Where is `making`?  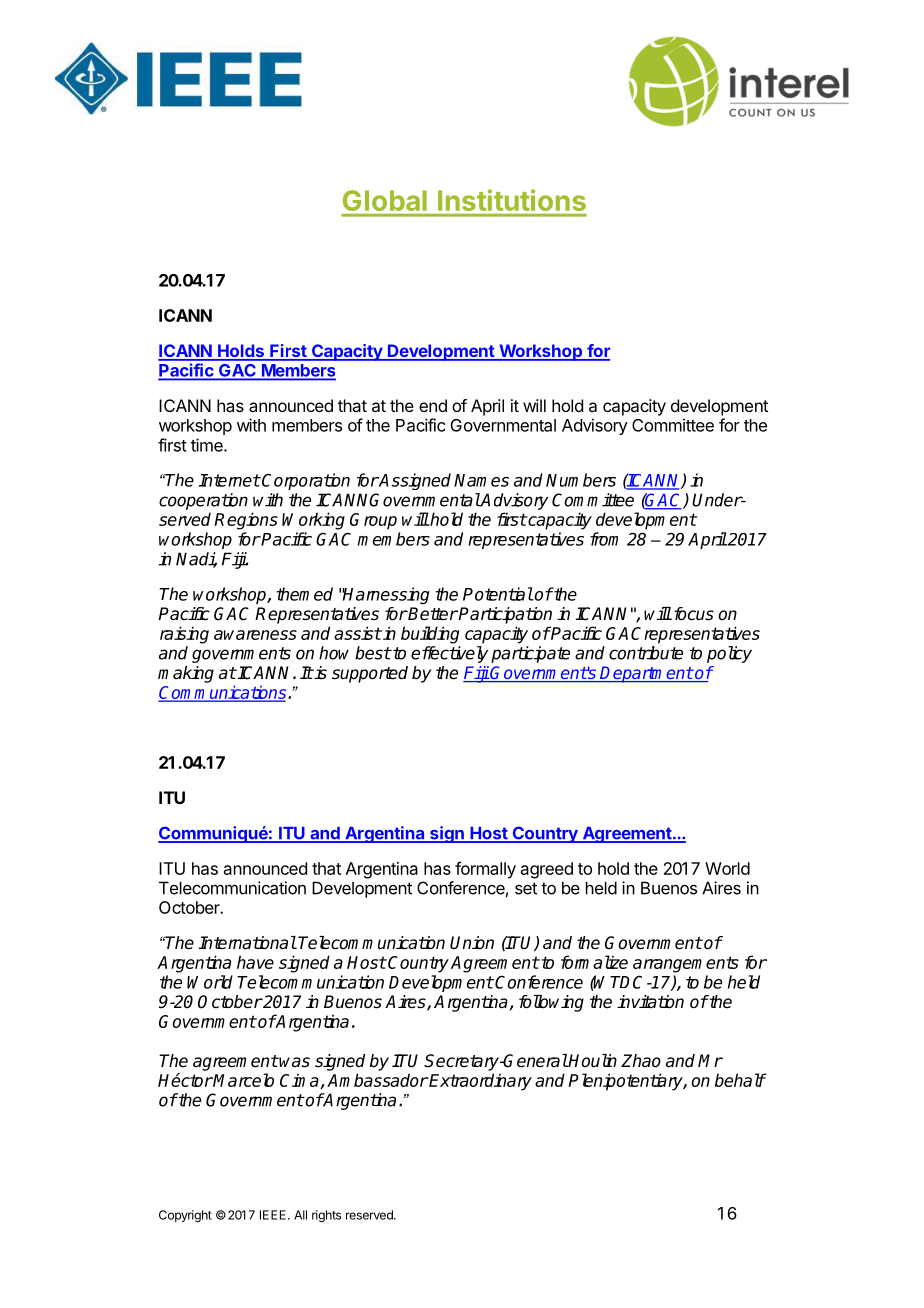
making is located at coordinates (186, 674).
